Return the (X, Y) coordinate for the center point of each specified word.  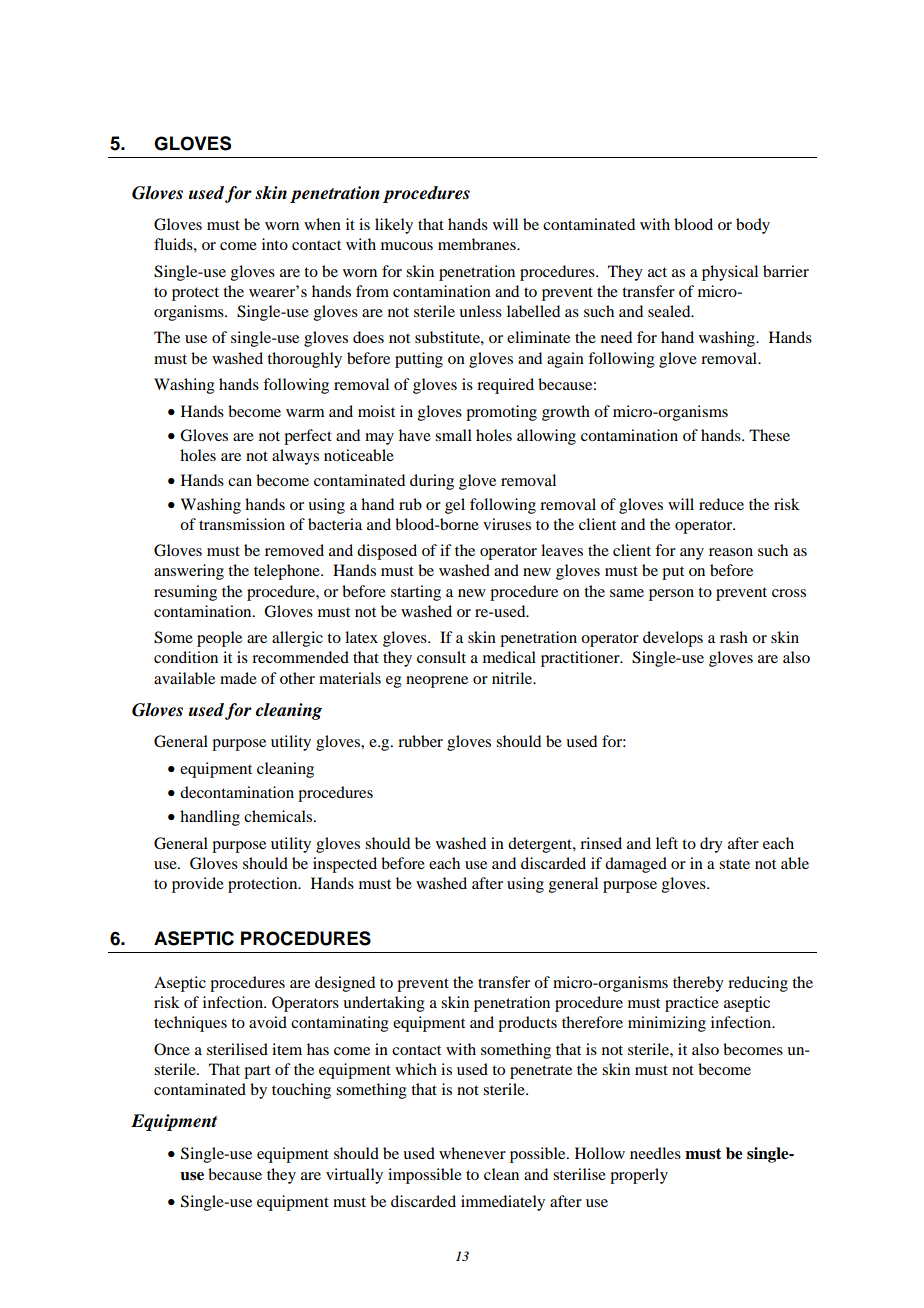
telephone (288, 572)
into (275, 244)
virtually (354, 1176)
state (734, 864)
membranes (478, 244)
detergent (541, 845)
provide (198, 885)
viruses (507, 524)
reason (731, 552)
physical (730, 273)
